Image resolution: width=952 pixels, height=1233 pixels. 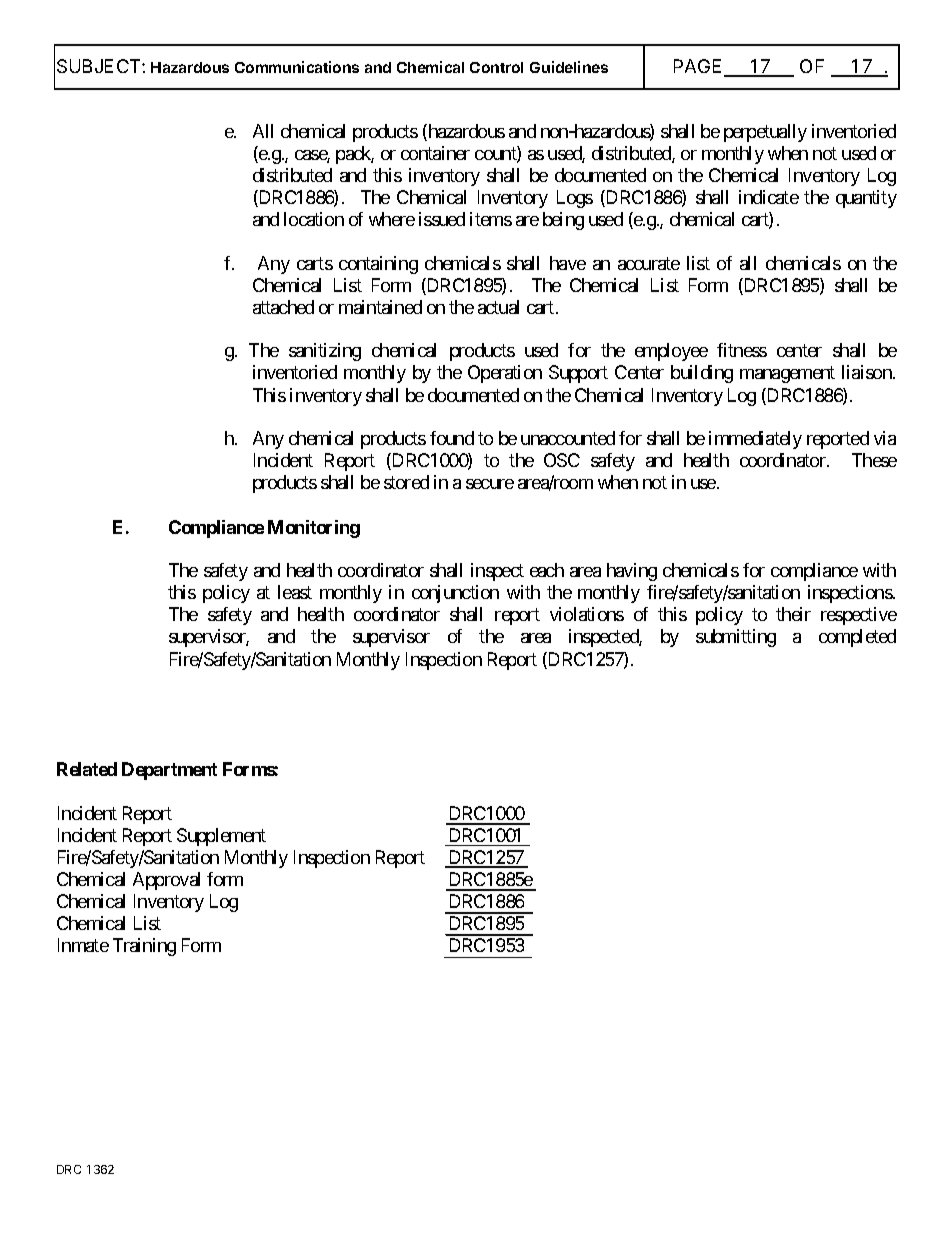 What do you see at coordinates (498, 307) in the screenshot?
I see `actual` at bounding box center [498, 307].
